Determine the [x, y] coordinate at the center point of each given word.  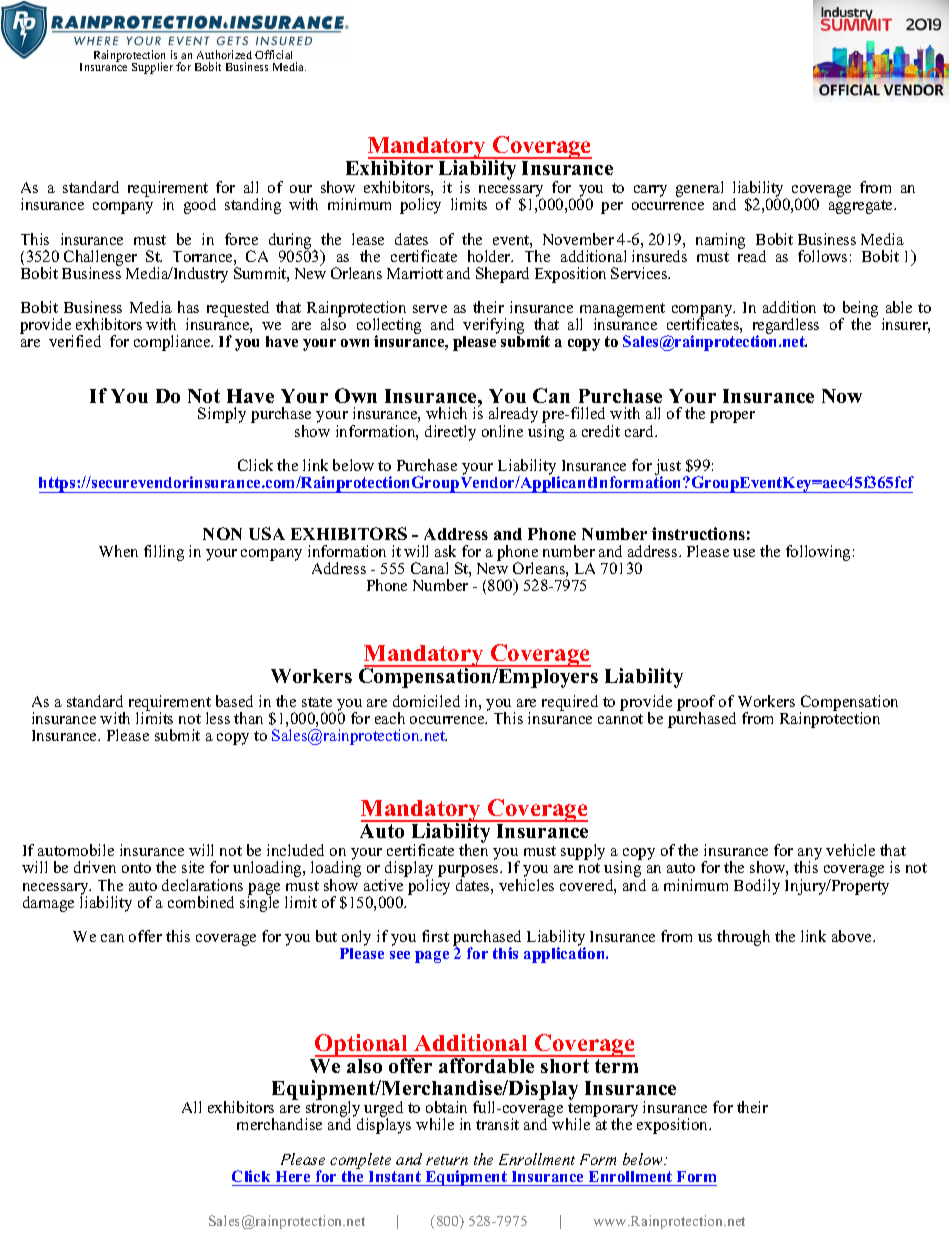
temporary [602, 1111]
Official [273, 54]
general [699, 189]
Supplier [152, 68]
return [447, 1160]
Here [293, 1176]
